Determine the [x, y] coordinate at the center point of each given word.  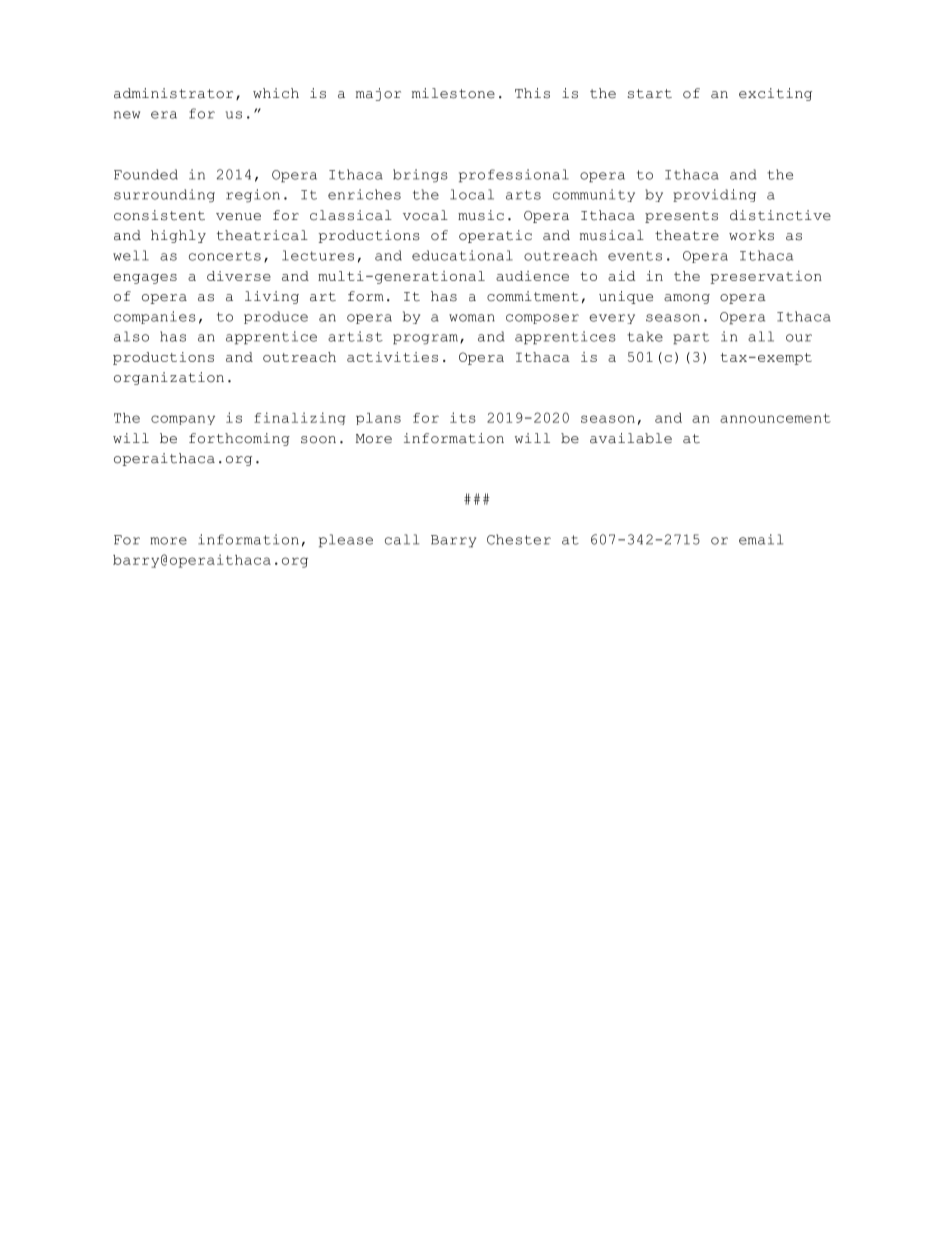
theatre [687, 235]
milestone [453, 93]
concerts [225, 256]
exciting [775, 94]
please [346, 541]
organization [169, 378]
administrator [173, 93]
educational [462, 255]
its [463, 417]
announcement [775, 418]
